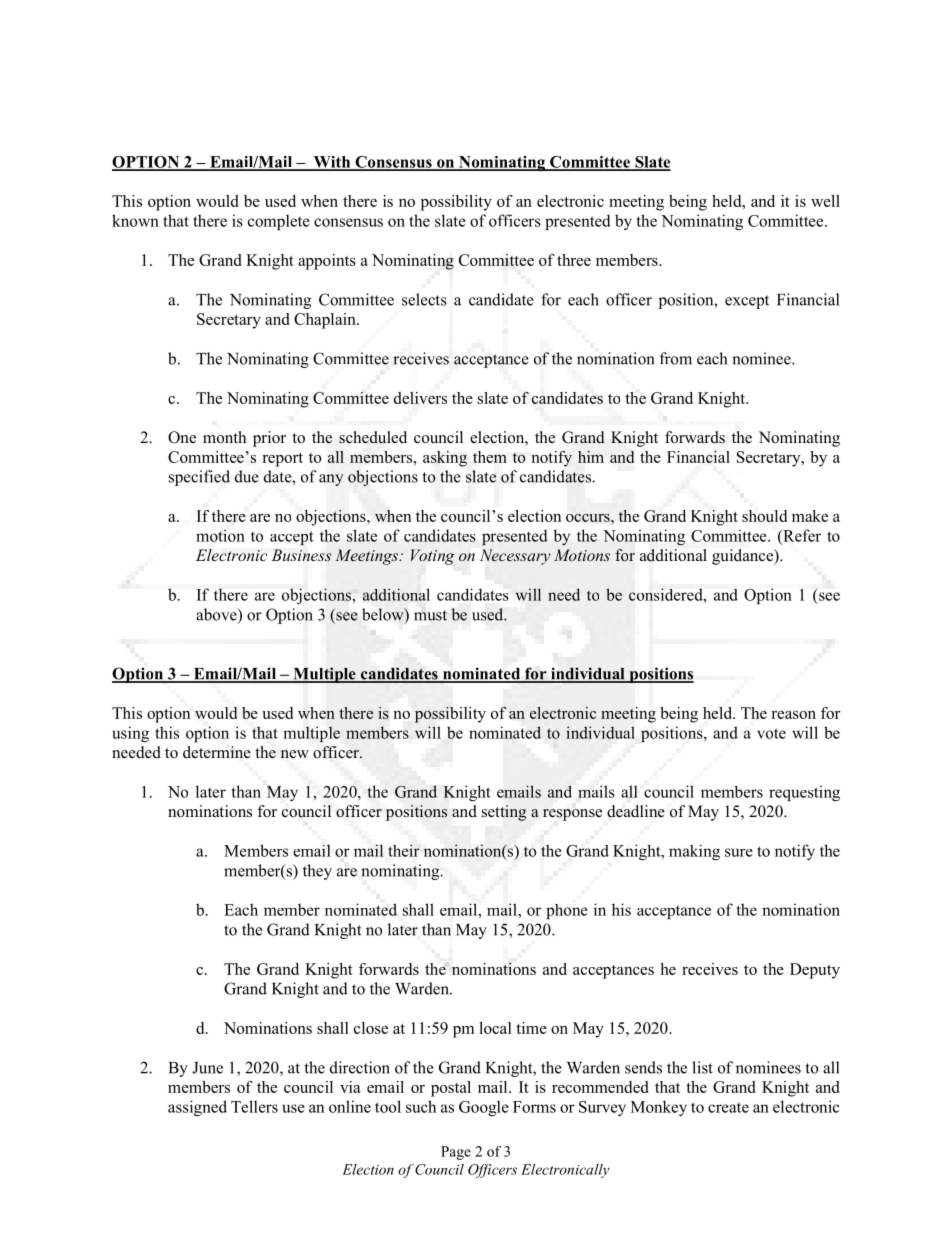 Image resolution: width=952 pixels, height=1233 pixels. Describe the element at coordinates (279, 222) in the screenshot. I see `complete` at that location.
